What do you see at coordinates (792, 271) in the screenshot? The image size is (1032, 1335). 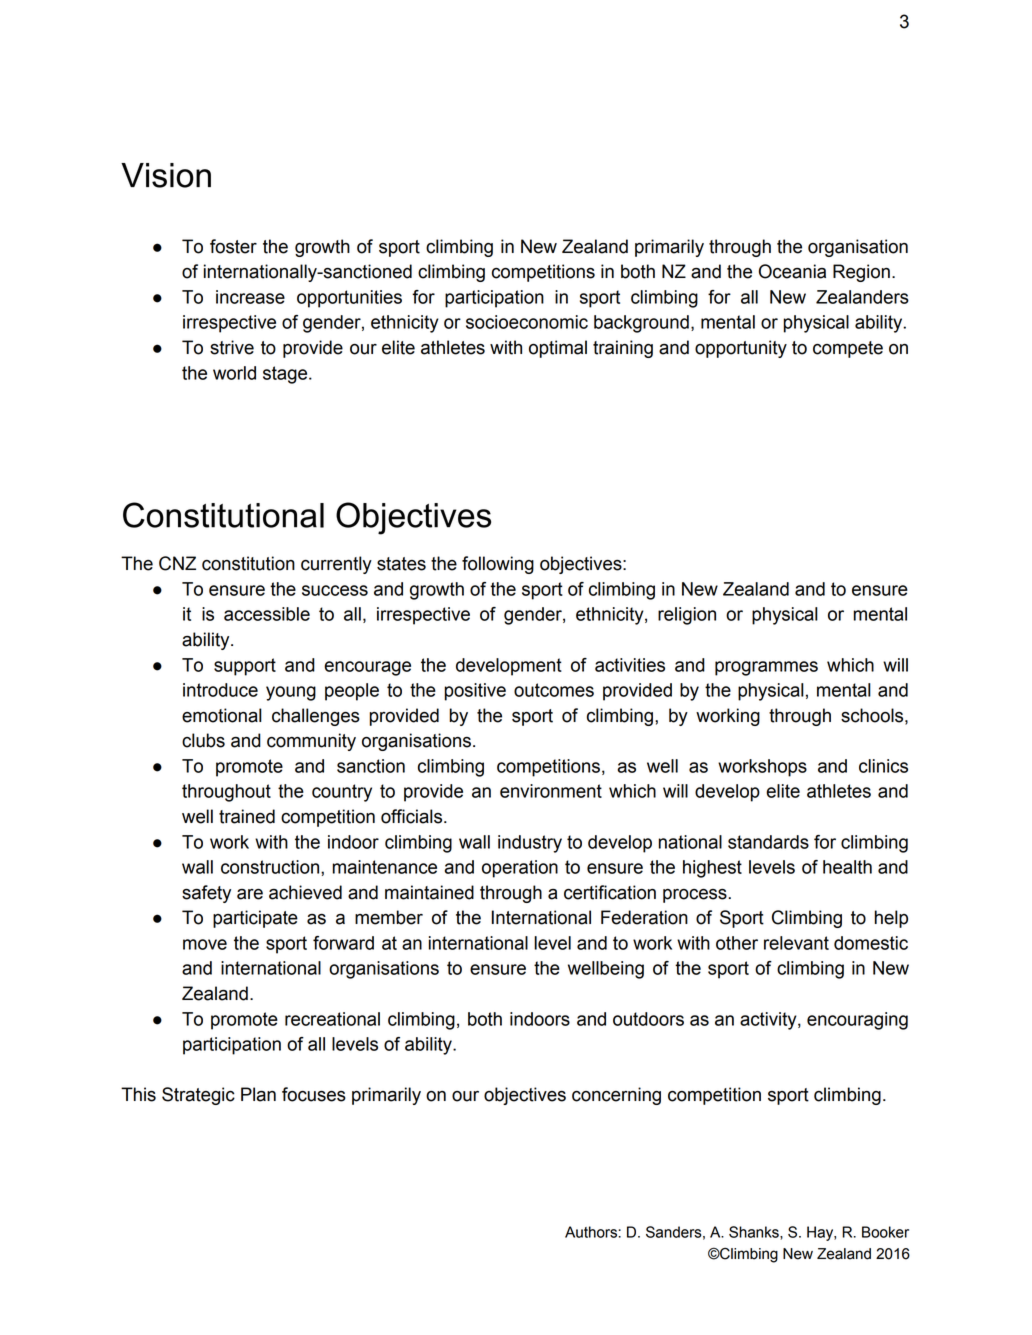 I see `Oceania` at bounding box center [792, 271].
